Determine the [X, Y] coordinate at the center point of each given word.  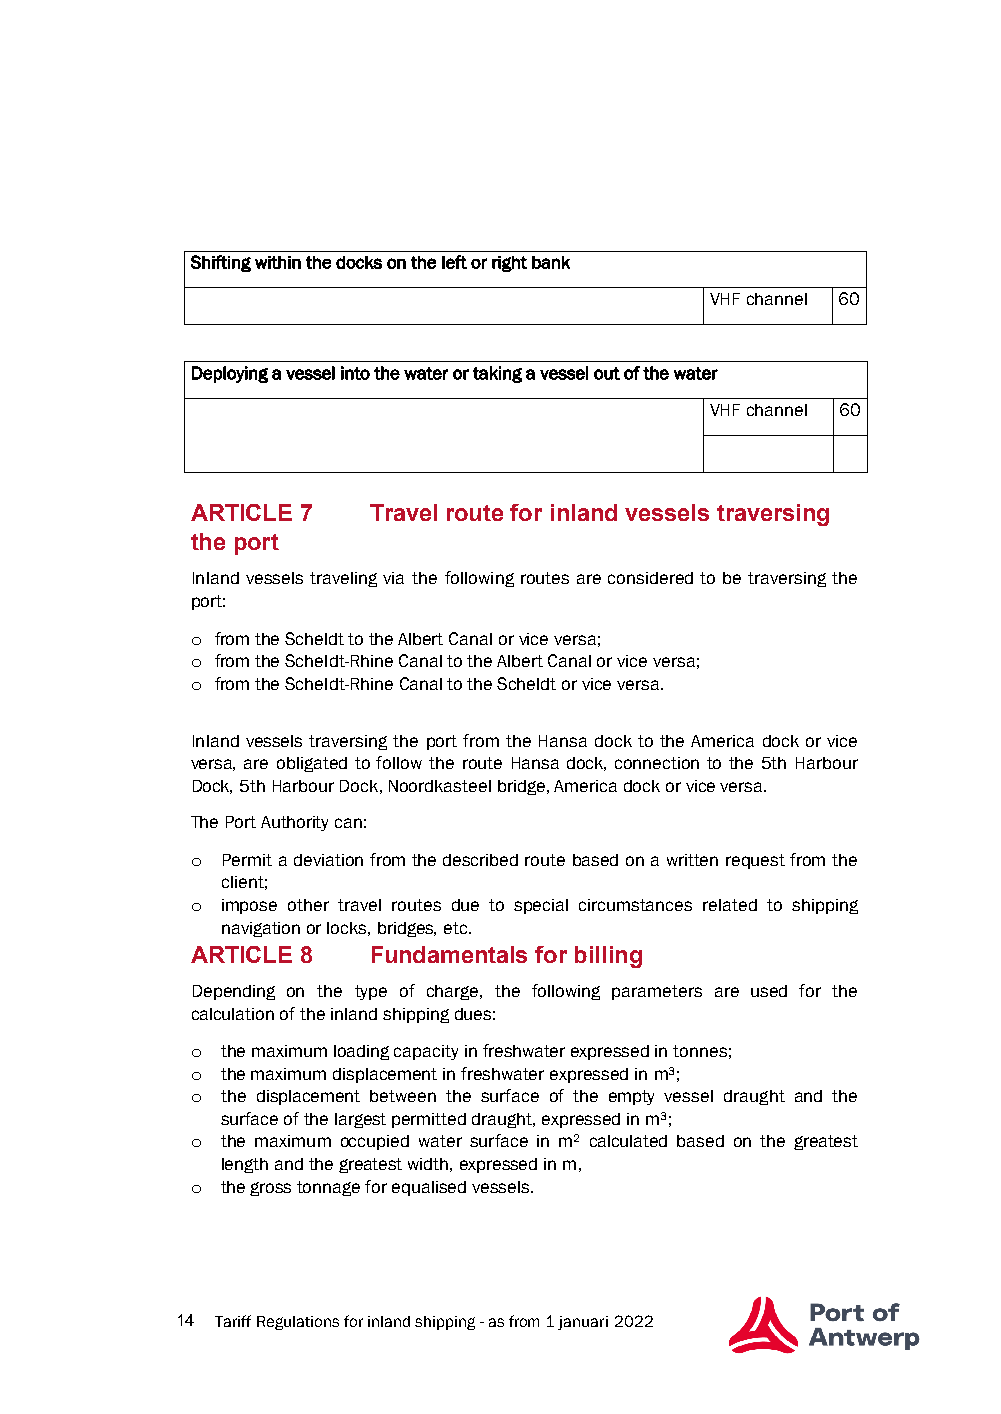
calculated [628, 1141]
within [278, 262]
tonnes [700, 1051]
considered [650, 578]
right [509, 264]
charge [454, 992]
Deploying [230, 374]
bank [551, 262]
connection [657, 763]
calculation [233, 1014]
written [692, 860]
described [480, 860]
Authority [294, 823]
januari [583, 1323]
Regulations [298, 1323]
